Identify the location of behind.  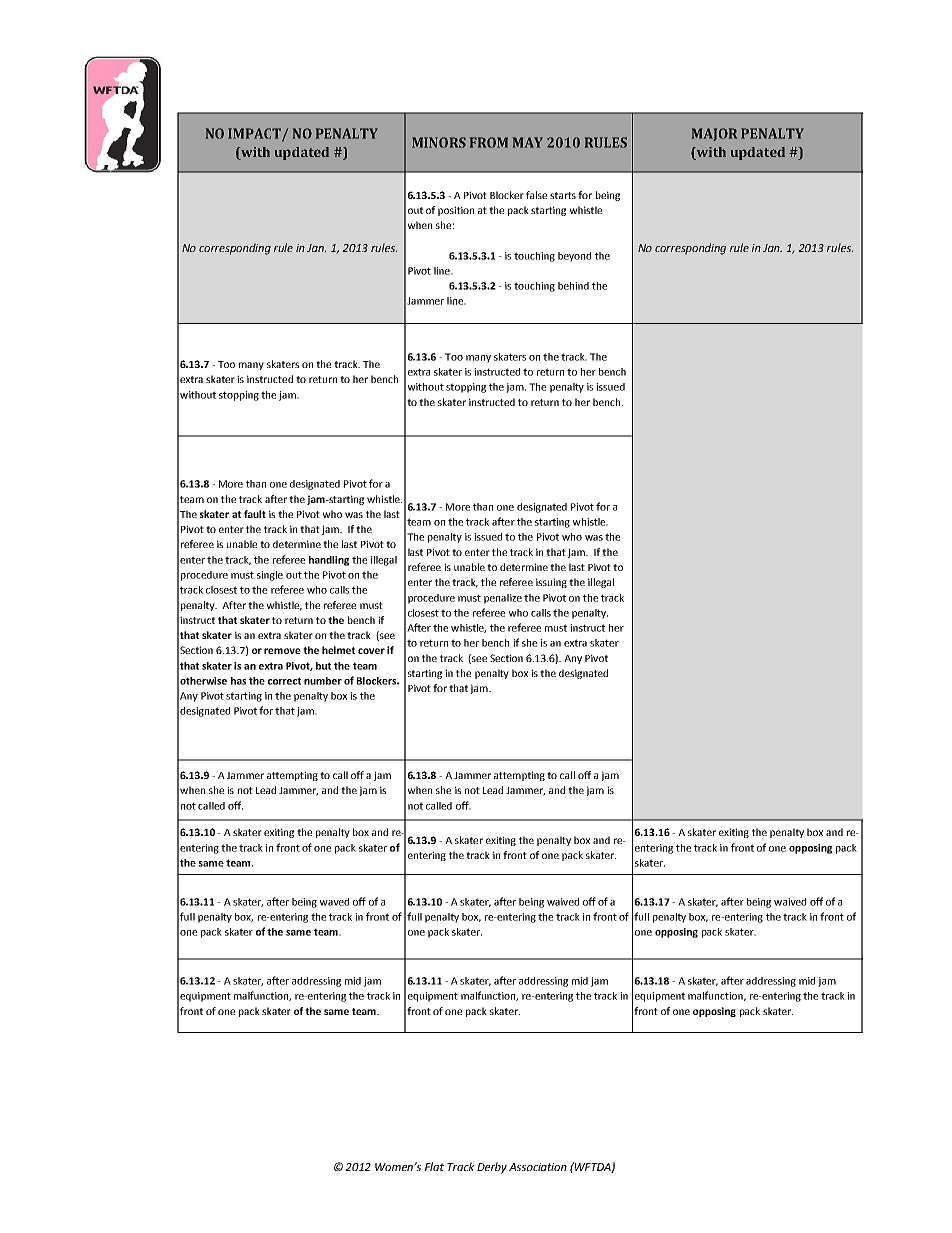
(573, 286).
